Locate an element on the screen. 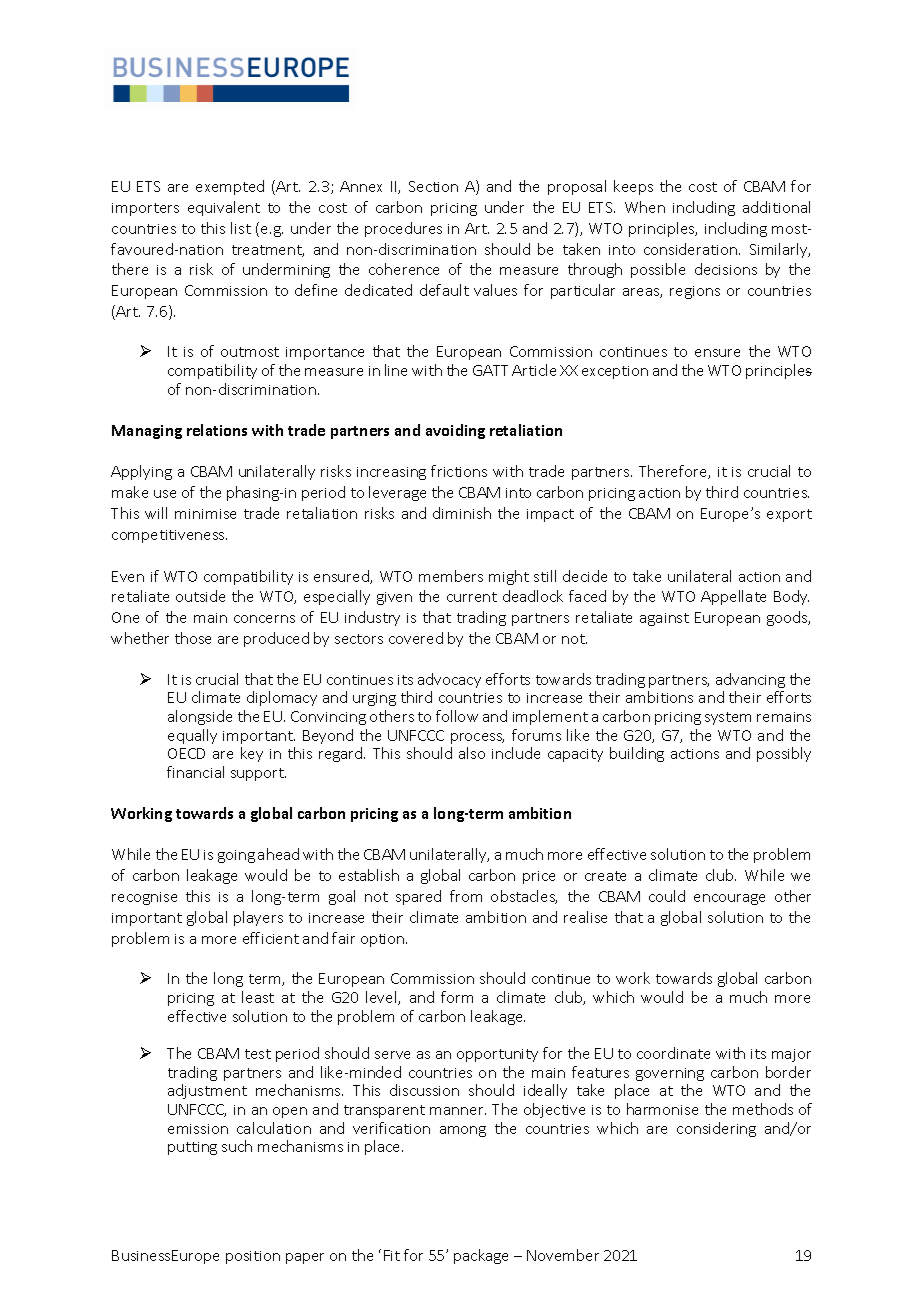  least is located at coordinates (258, 997).
